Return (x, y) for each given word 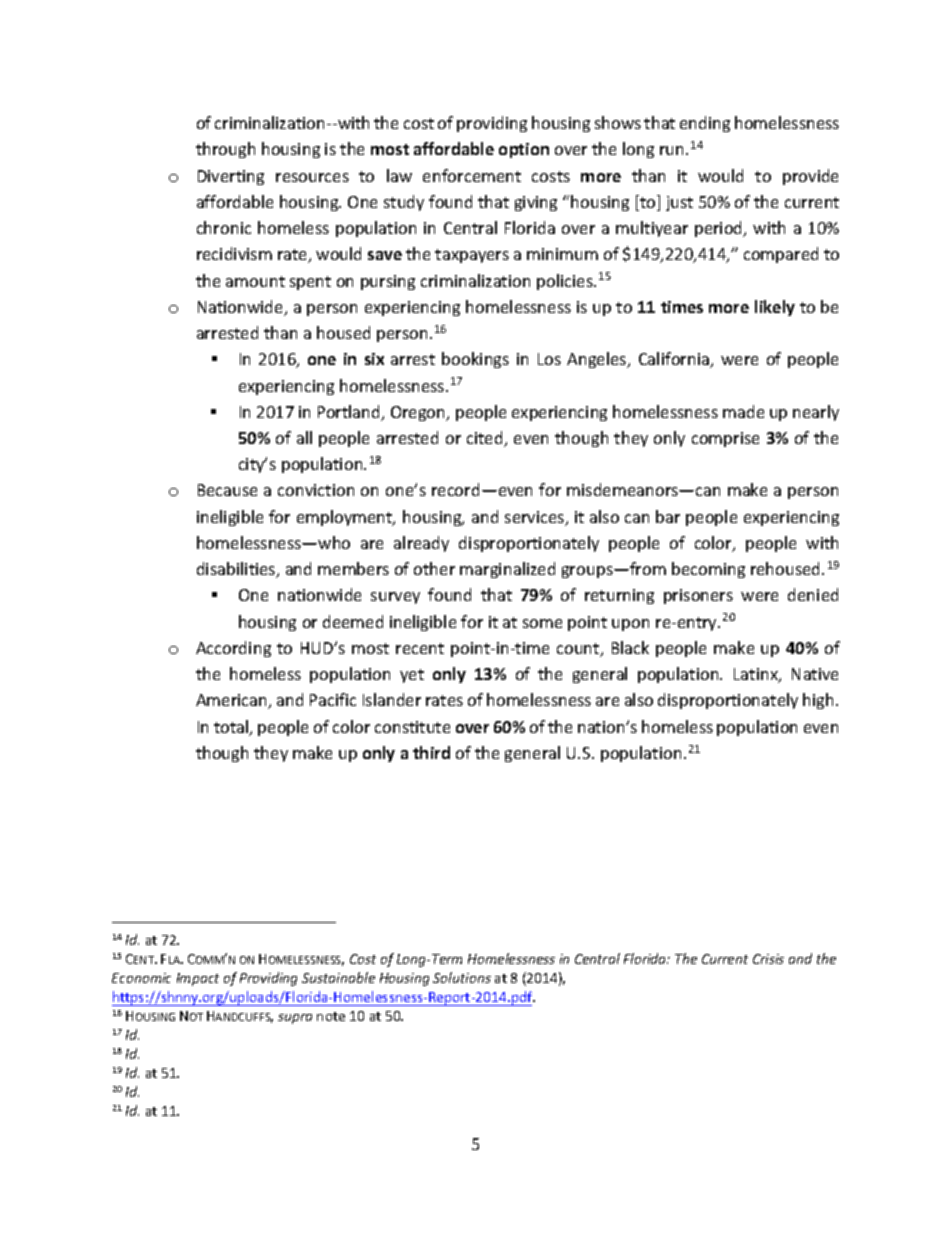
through (225, 150)
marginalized (507, 570)
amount (255, 281)
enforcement (472, 175)
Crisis (768, 959)
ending (705, 124)
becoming (708, 570)
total (232, 728)
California (675, 360)
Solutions (462, 977)
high (818, 701)
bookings (475, 360)
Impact (198, 979)
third (431, 752)
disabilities (237, 570)
